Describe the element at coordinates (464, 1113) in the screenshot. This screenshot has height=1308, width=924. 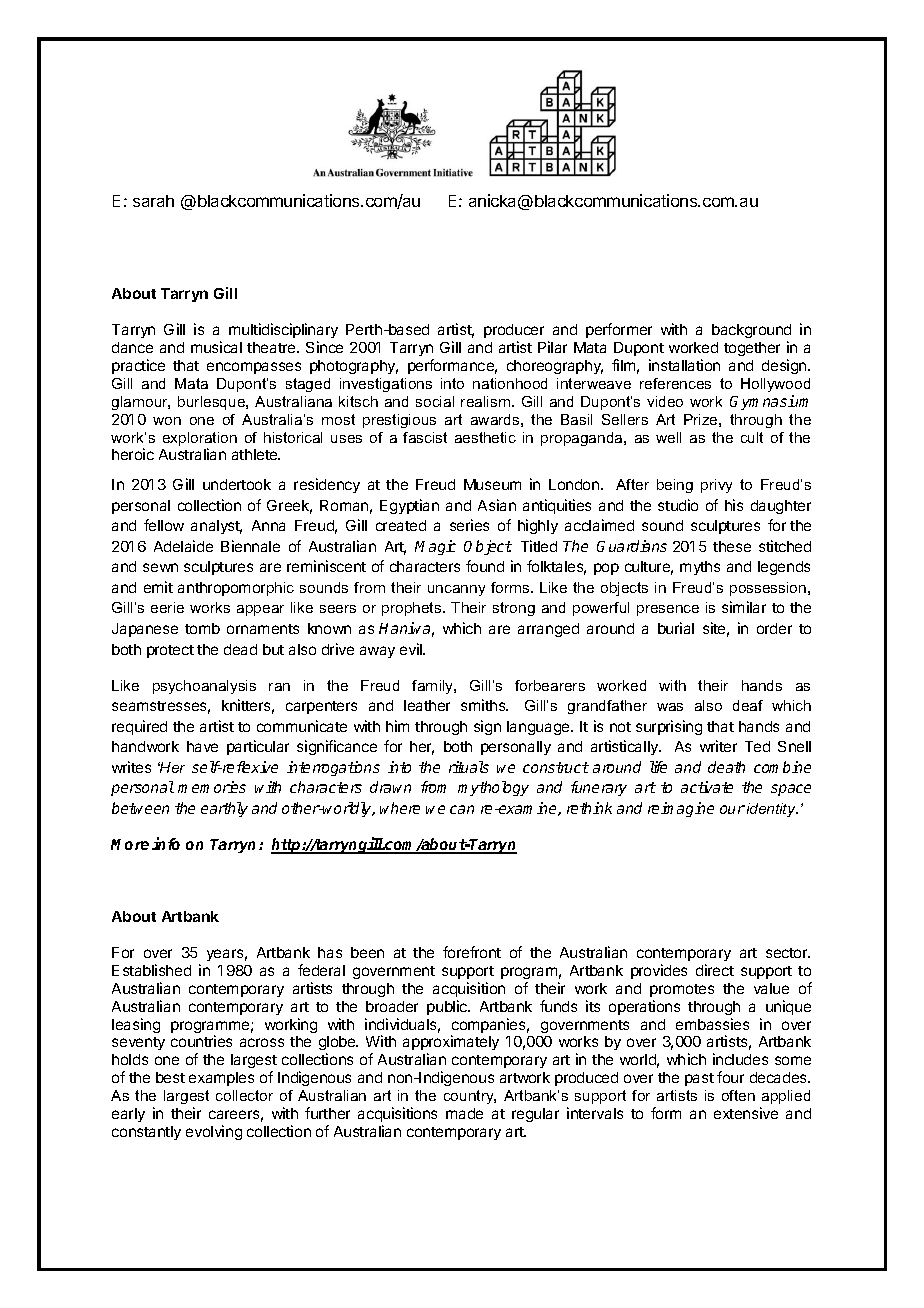
I see `made` at that location.
